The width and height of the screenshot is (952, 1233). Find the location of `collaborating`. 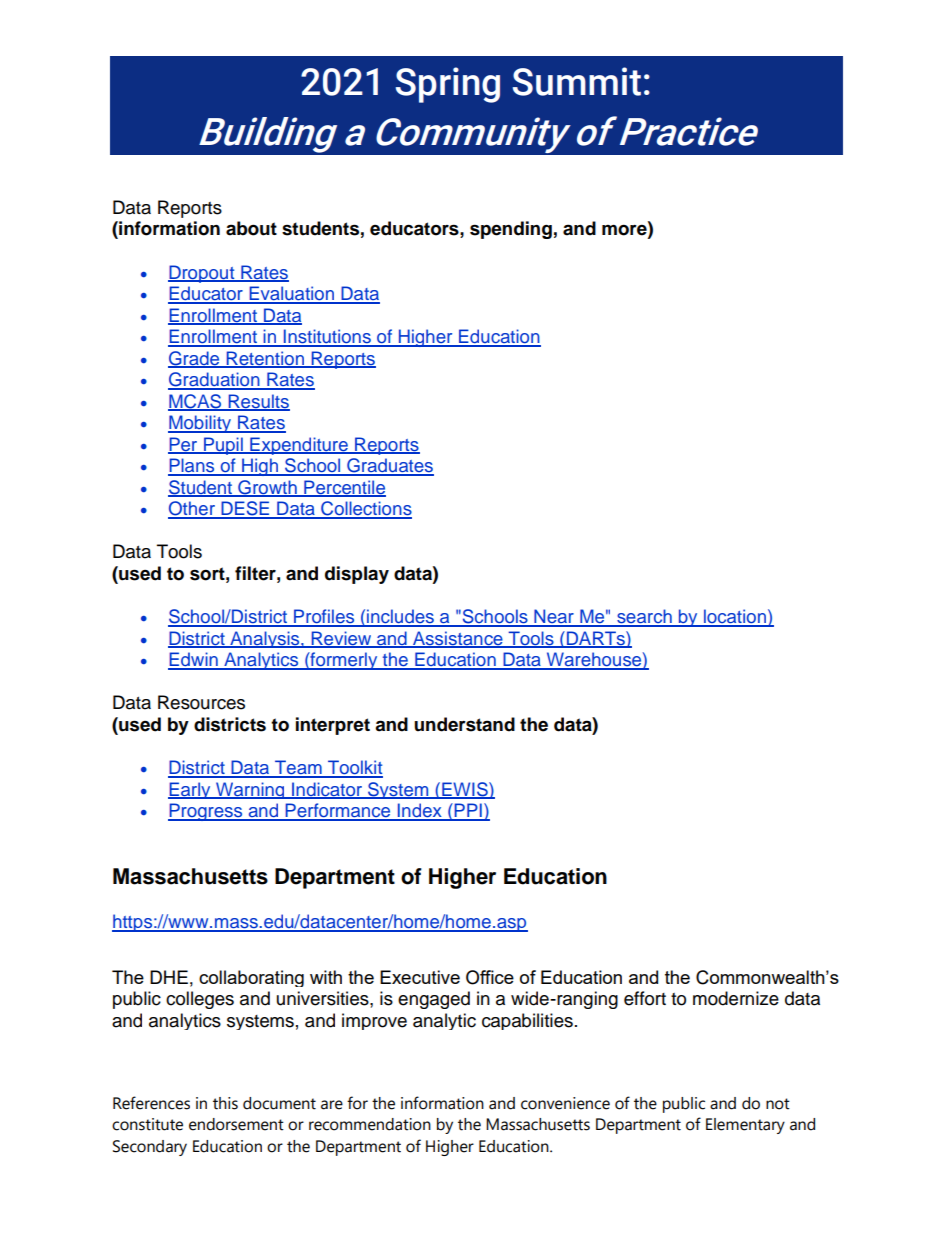

collaborating is located at coordinates (251, 978).
